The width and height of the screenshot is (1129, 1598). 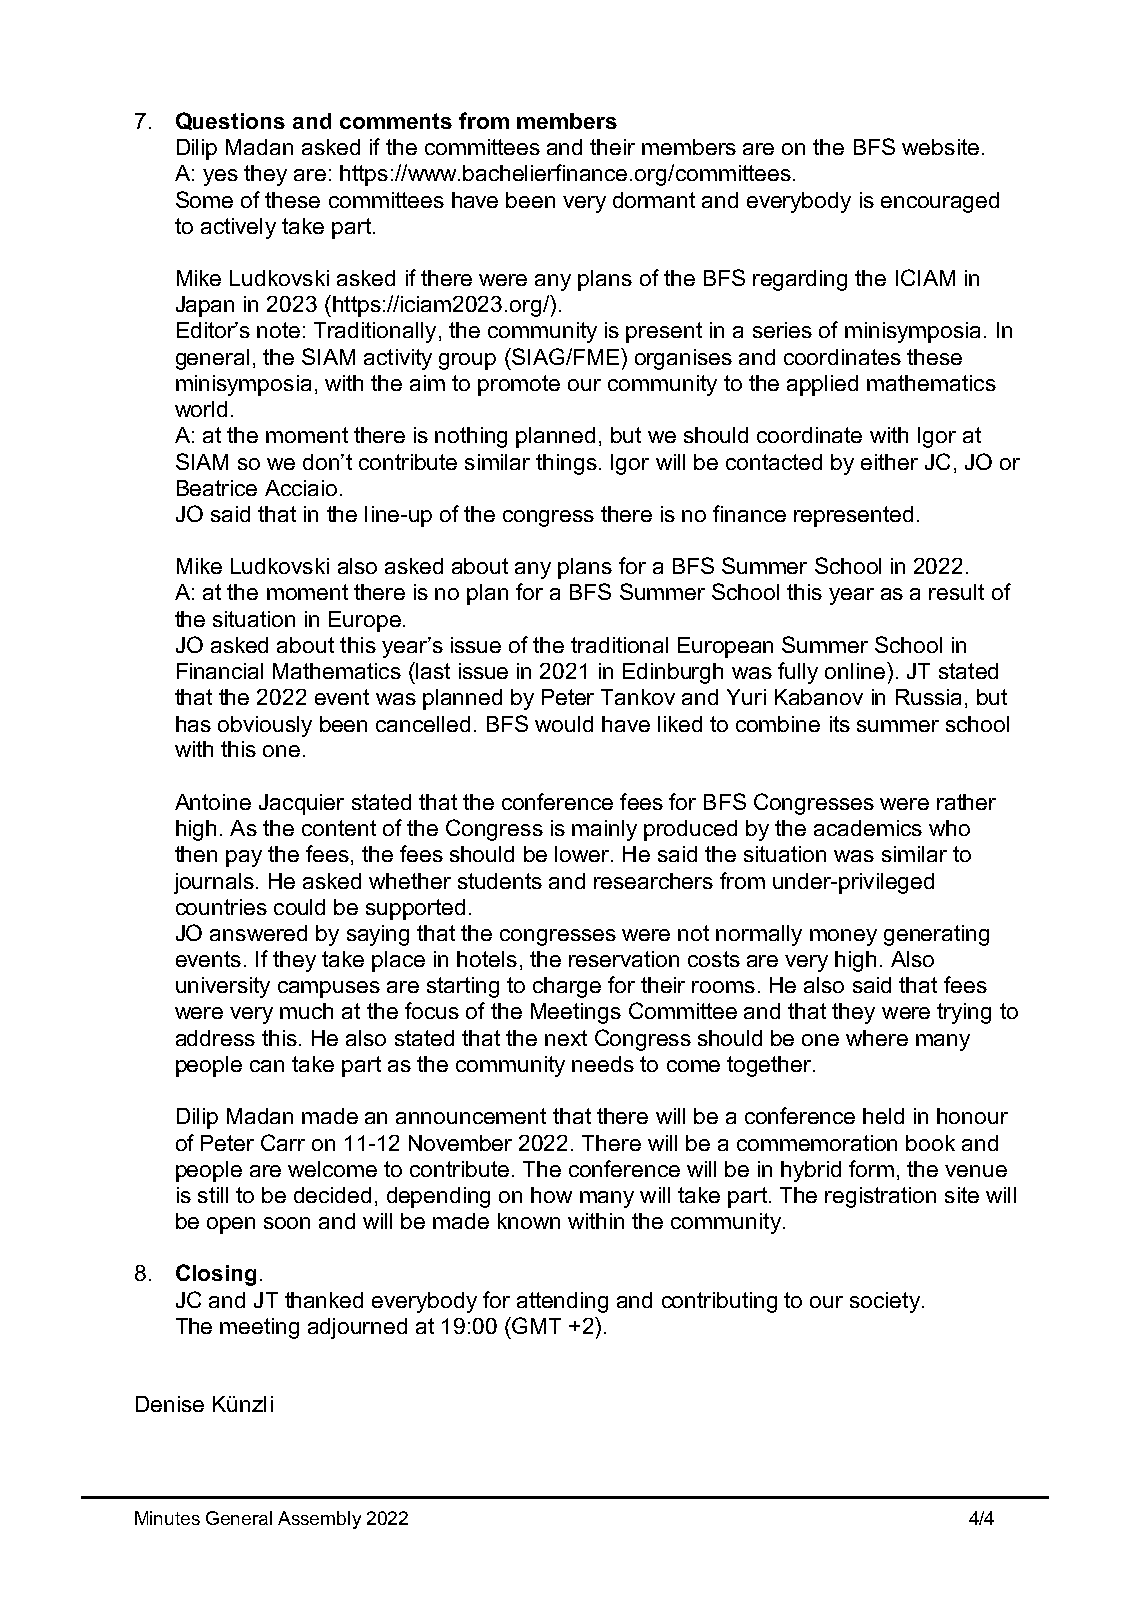 I want to click on address, so click(x=215, y=1038).
